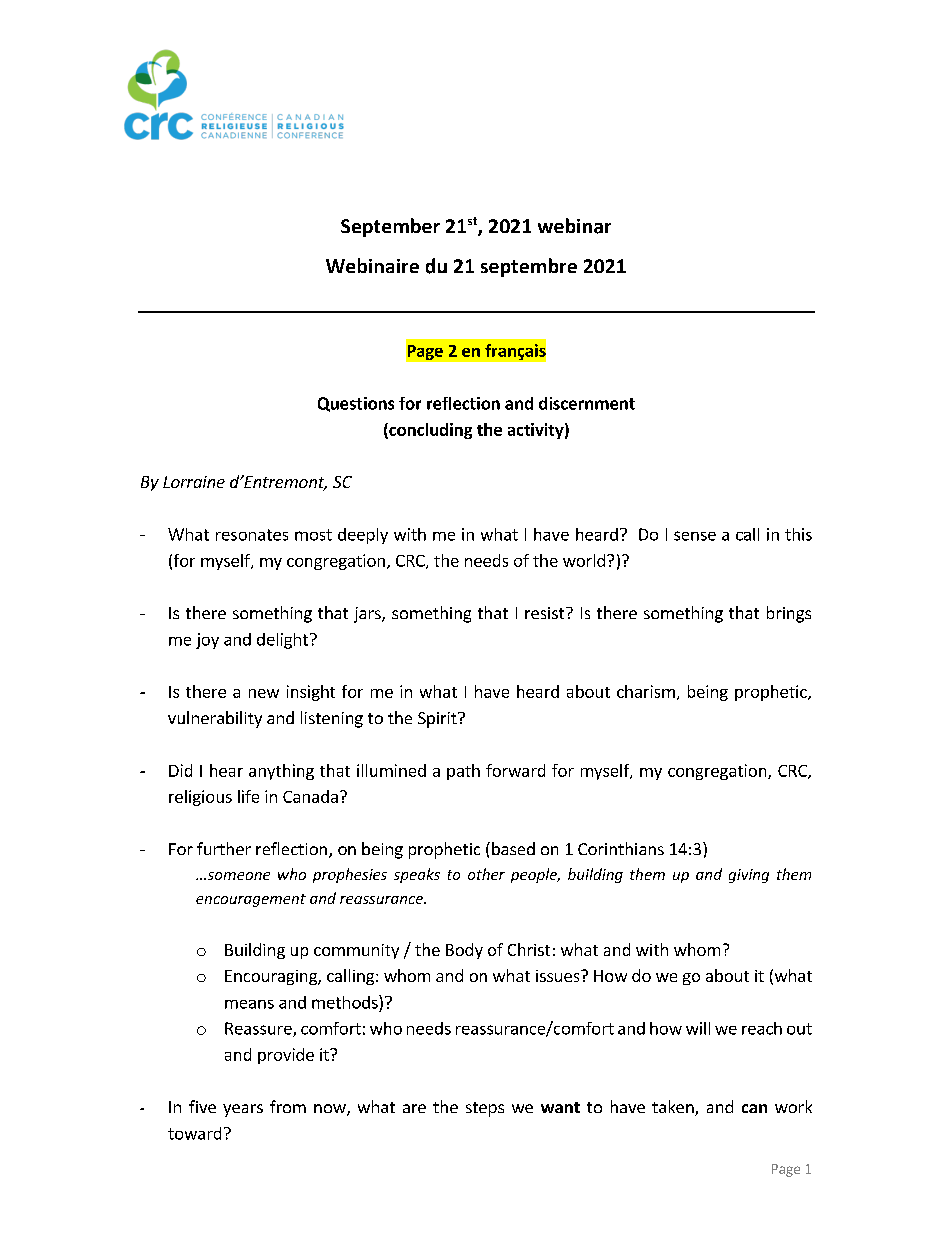 The image size is (952, 1233). I want to click on years, so click(243, 1110).
